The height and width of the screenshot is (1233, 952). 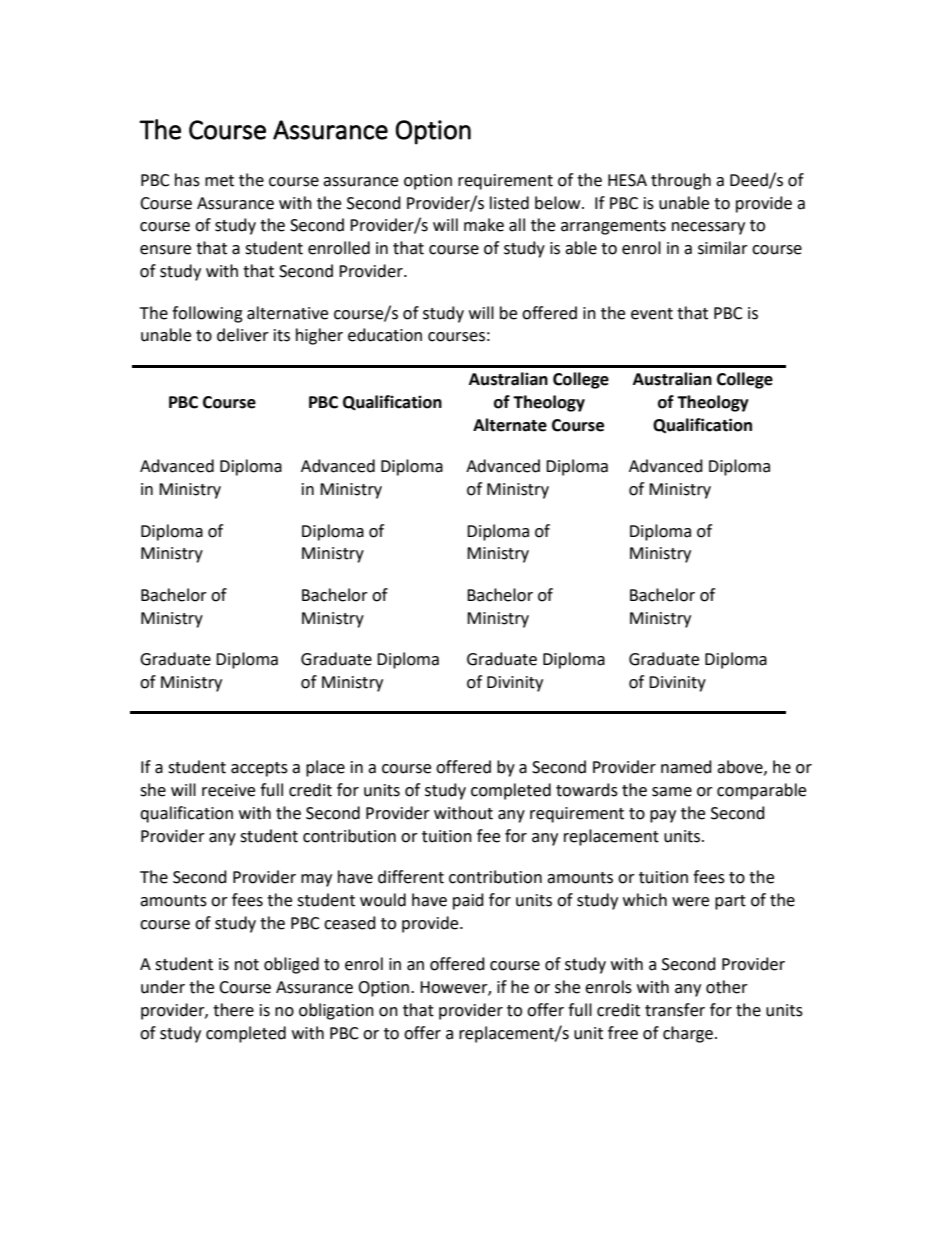 What do you see at coordinates (681, 181) in the screenshot?
I see `through` at bounding box center [681, 181].
